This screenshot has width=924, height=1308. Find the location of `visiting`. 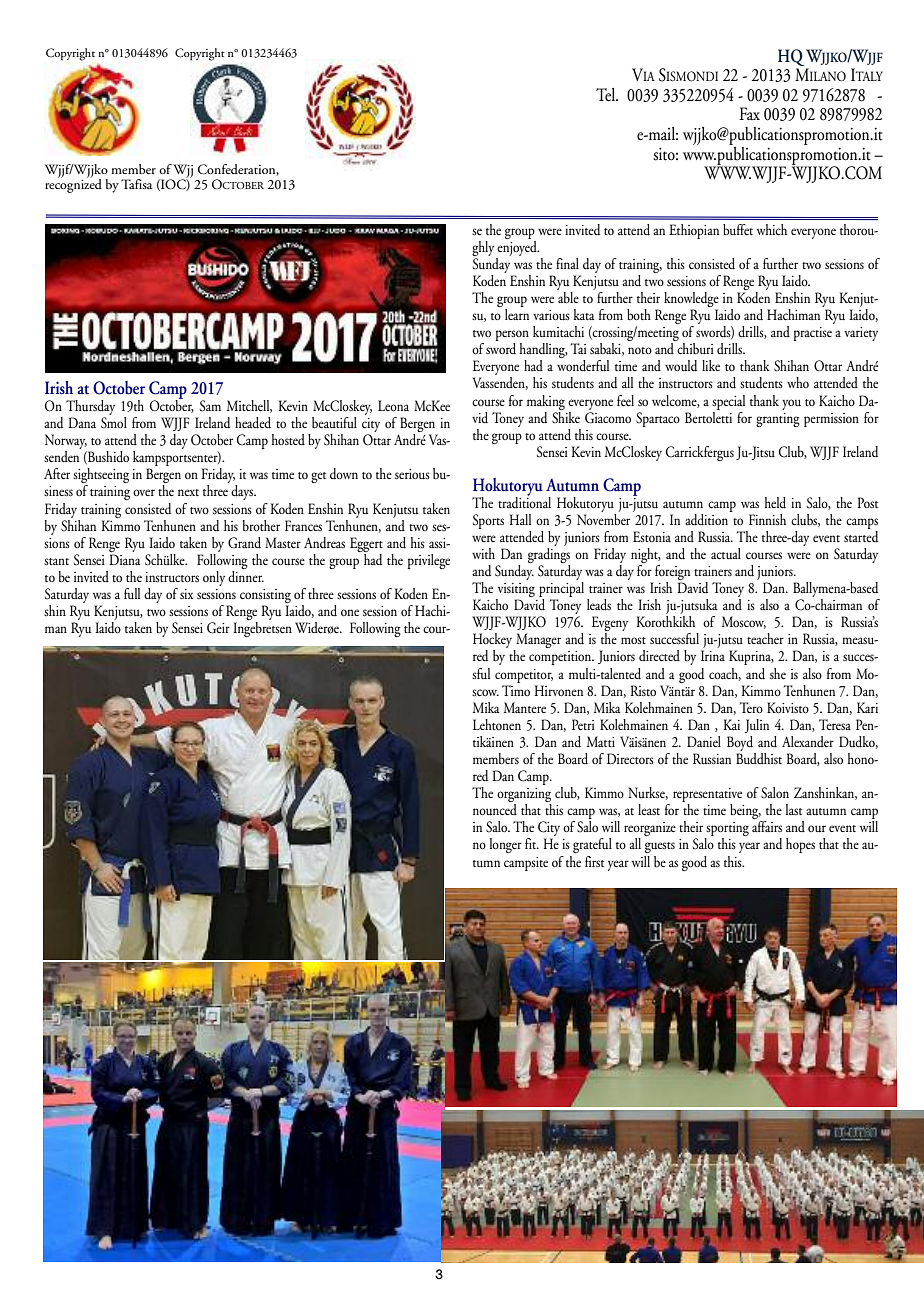

visiting is located at coordinates (515, 591).
